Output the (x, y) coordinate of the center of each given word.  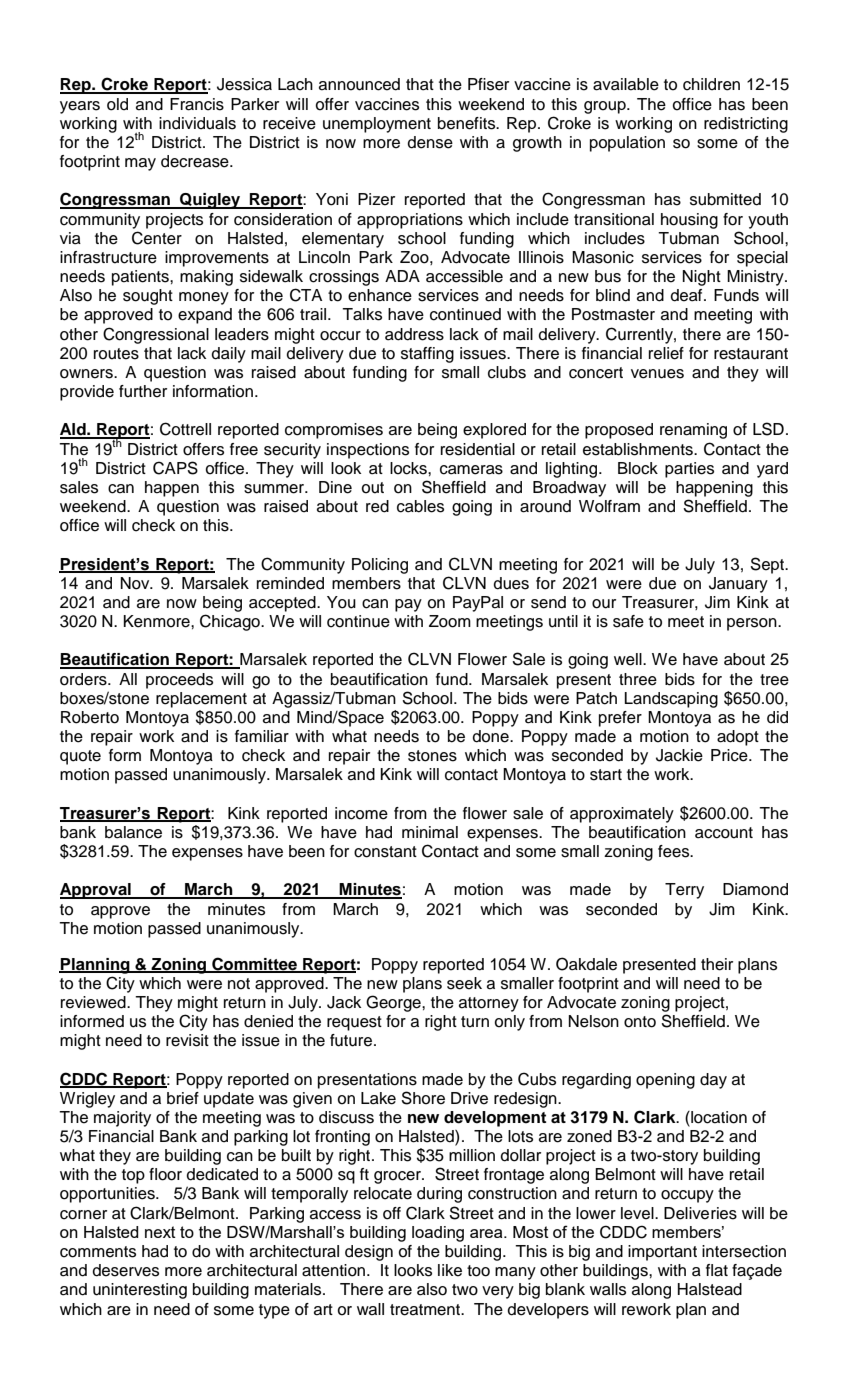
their (717, 964)
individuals (197, 123)
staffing (427, 355)
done (492, 736)
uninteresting (140, 1291)
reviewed (94, 1002)
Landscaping (671, 700)
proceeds (179, 681)
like (450, 1270)
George (394, 1003)
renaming (693, 431)
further (143, 391)
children (711, 84)
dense (430, 142)
